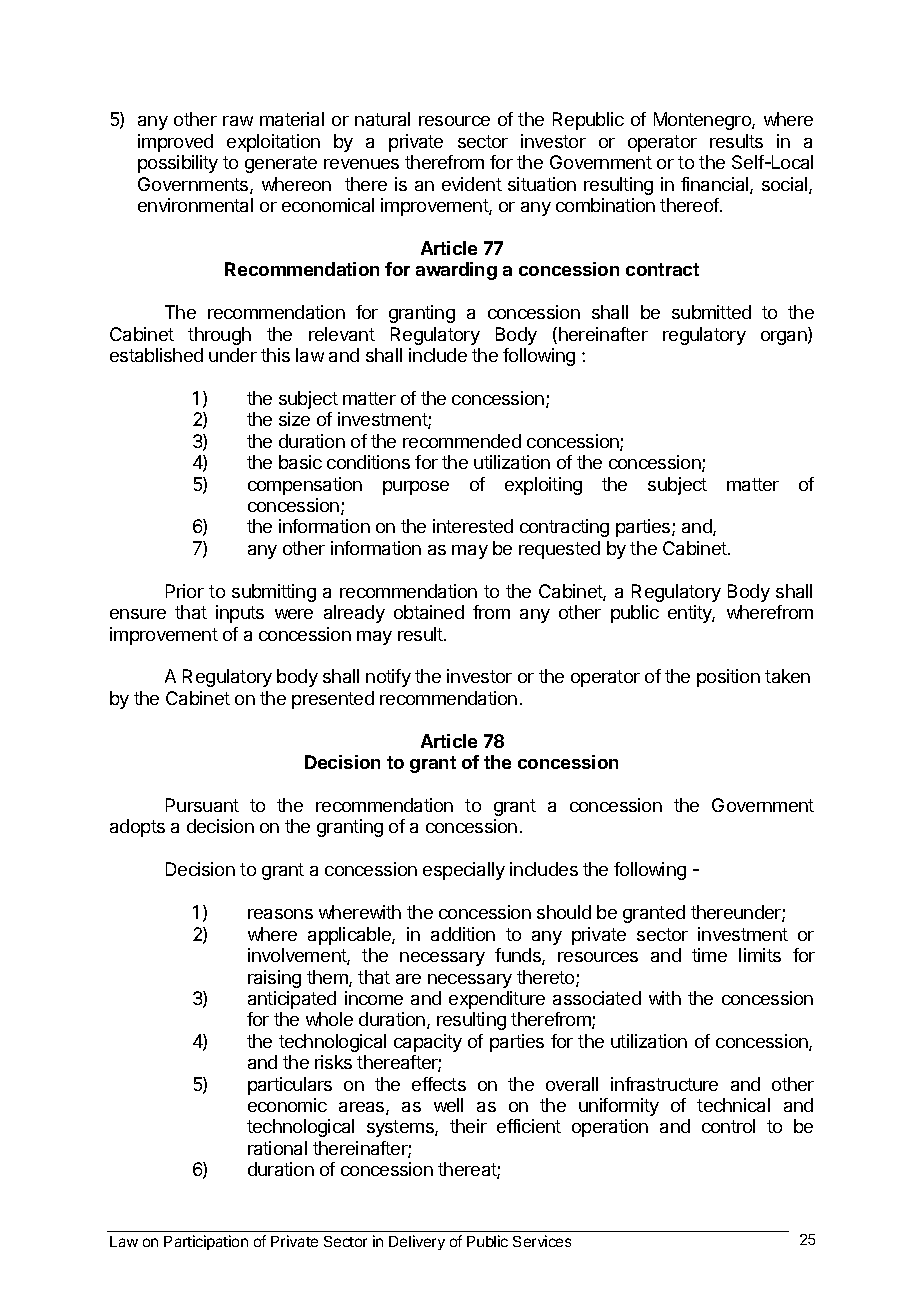 The height and width of the screenshot is (1307, 924). What do you see at coordinates (388, 678) in the screenshot?
I see `notify` at bounding box center [388, 678].
